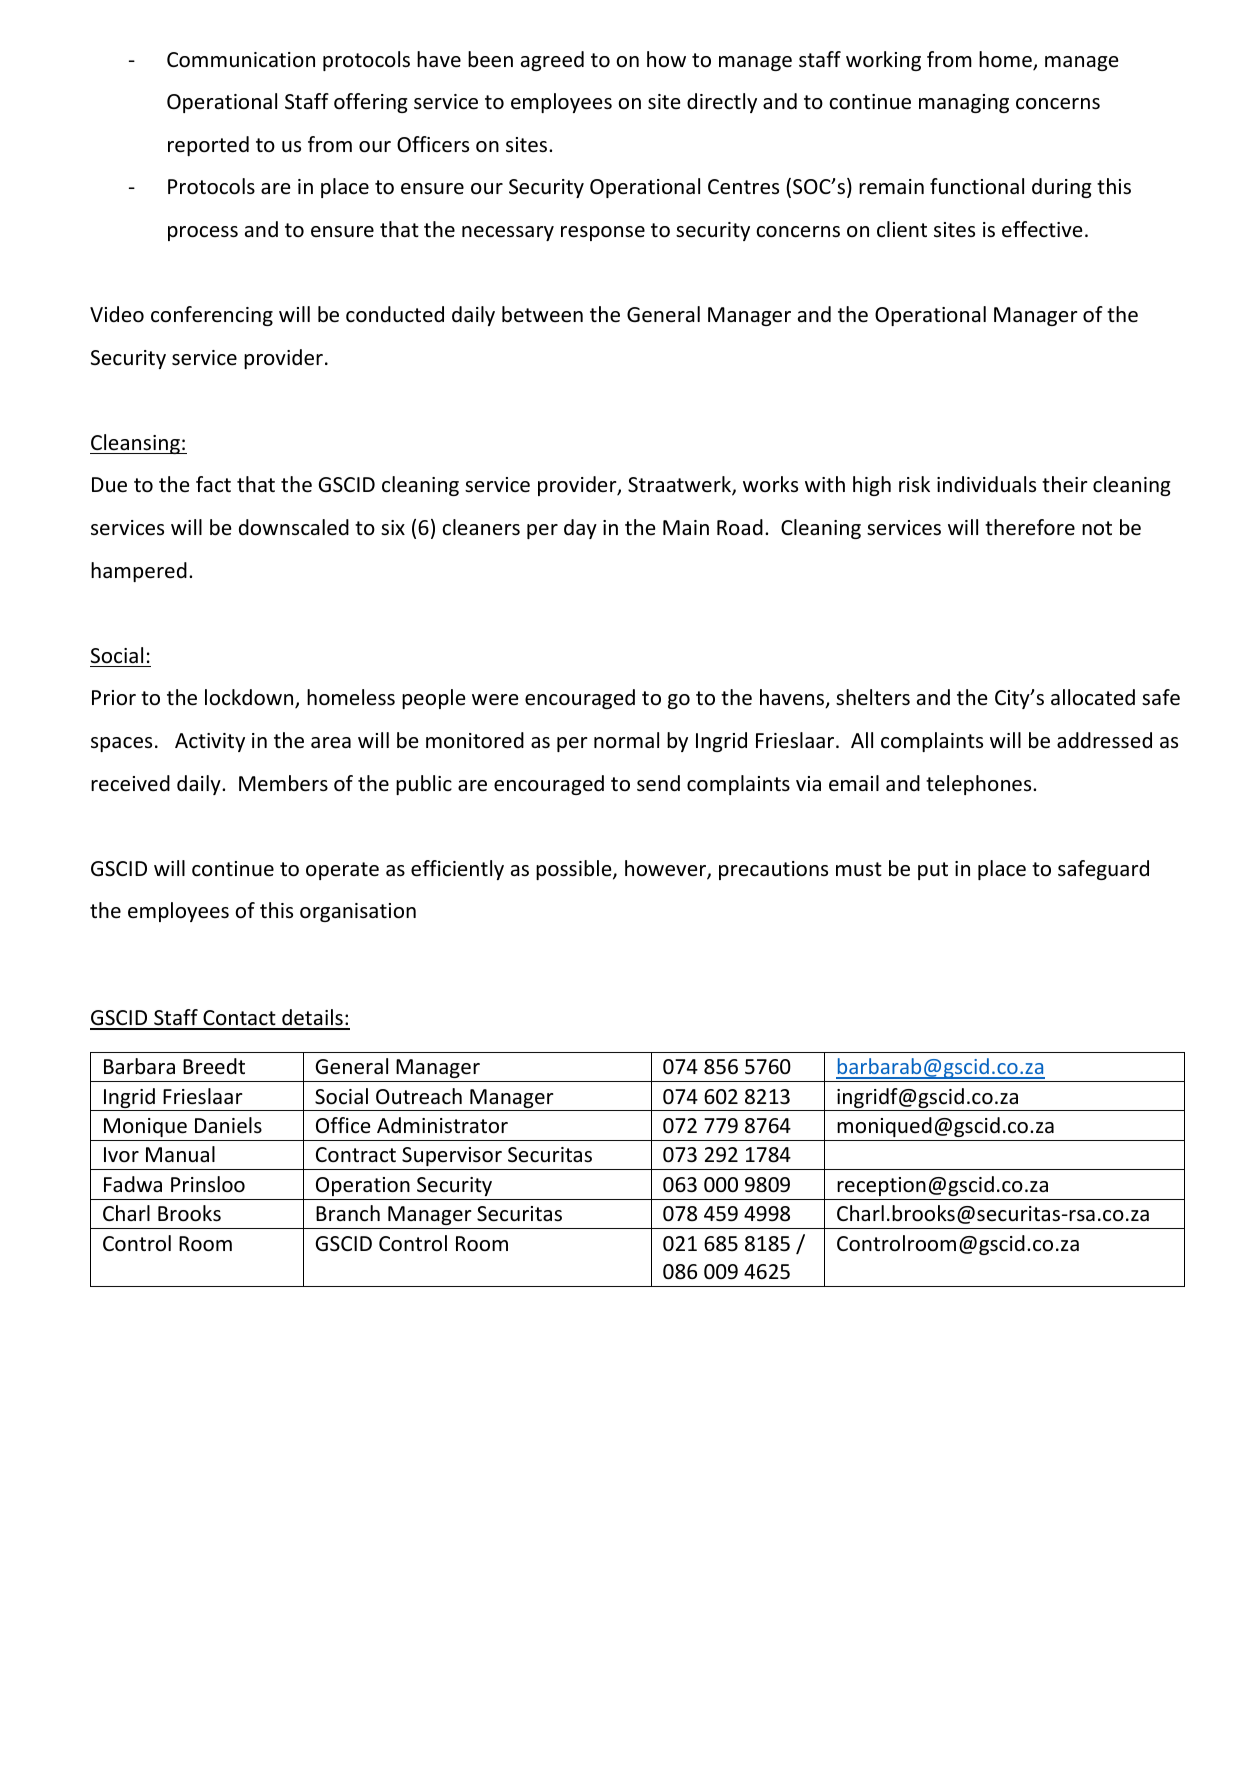 The width and height of the page is (1259, 1780). What do you see at coordinates (575, 870) in the page?
I see `possible` at bounding box center [575, 870].
